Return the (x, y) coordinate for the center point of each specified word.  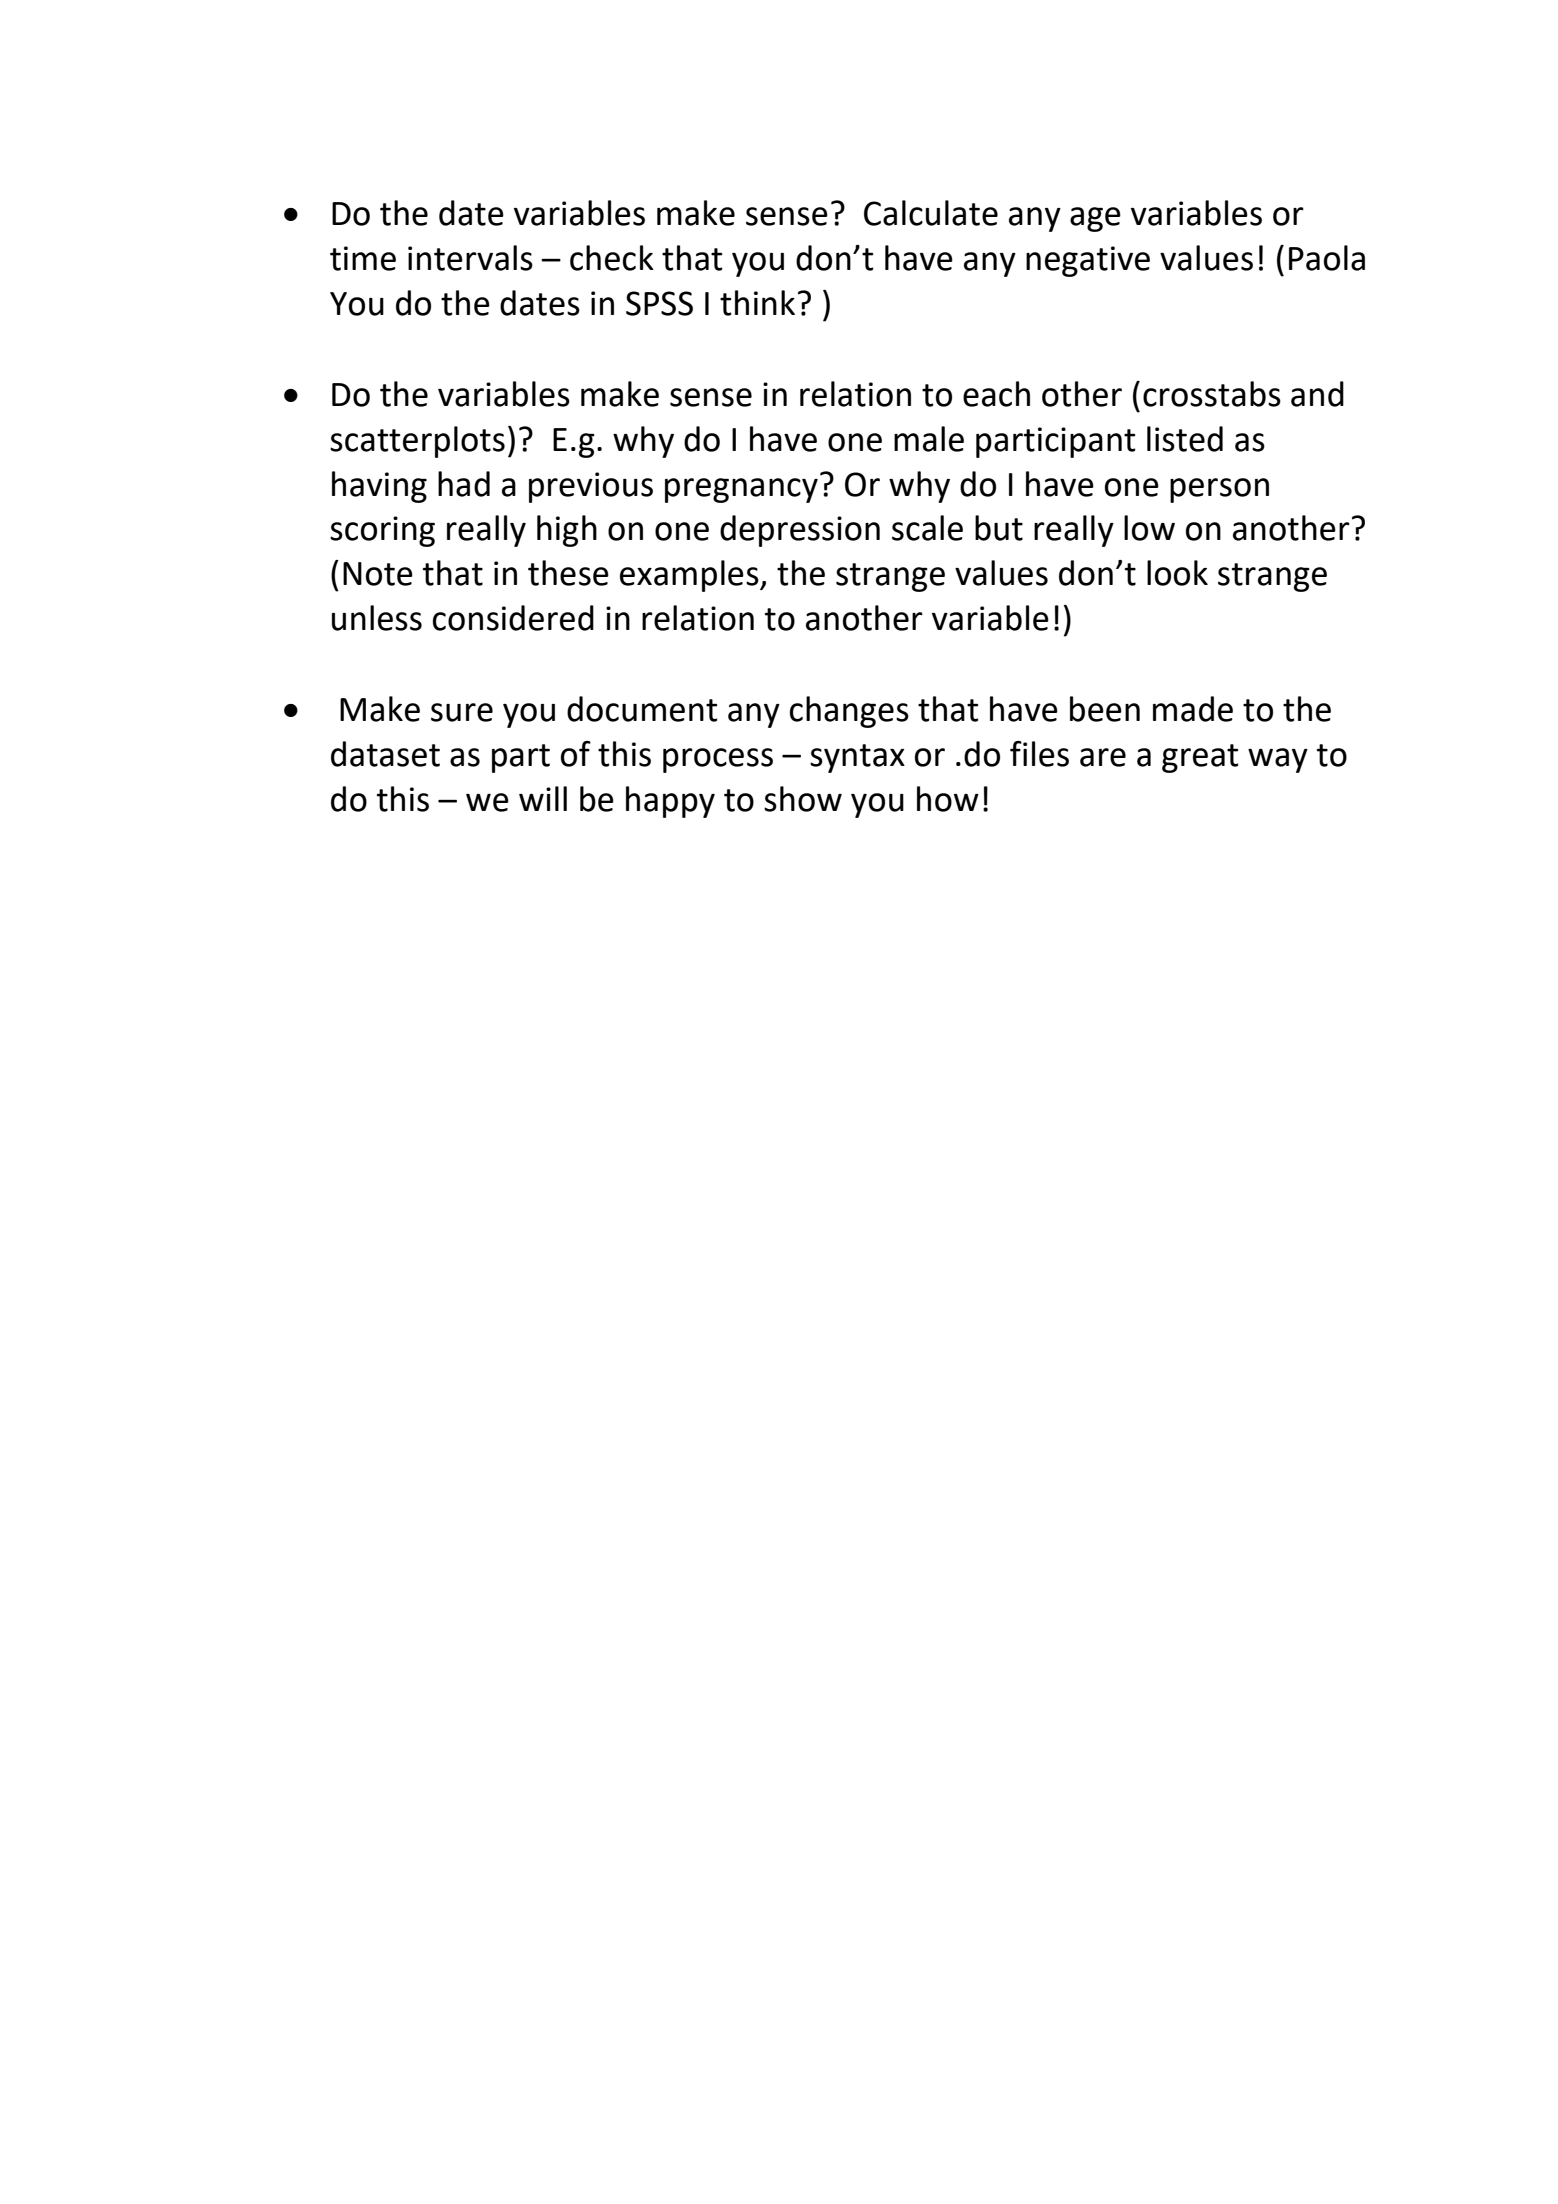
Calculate (931, 213)
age (1095, 219)
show (803, 799)
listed (1185, 439)
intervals (470, 258)
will (543, 798)
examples (690, 576)
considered (513, 618)
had (464, 484)
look (1177, 573)
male (929, 439)
